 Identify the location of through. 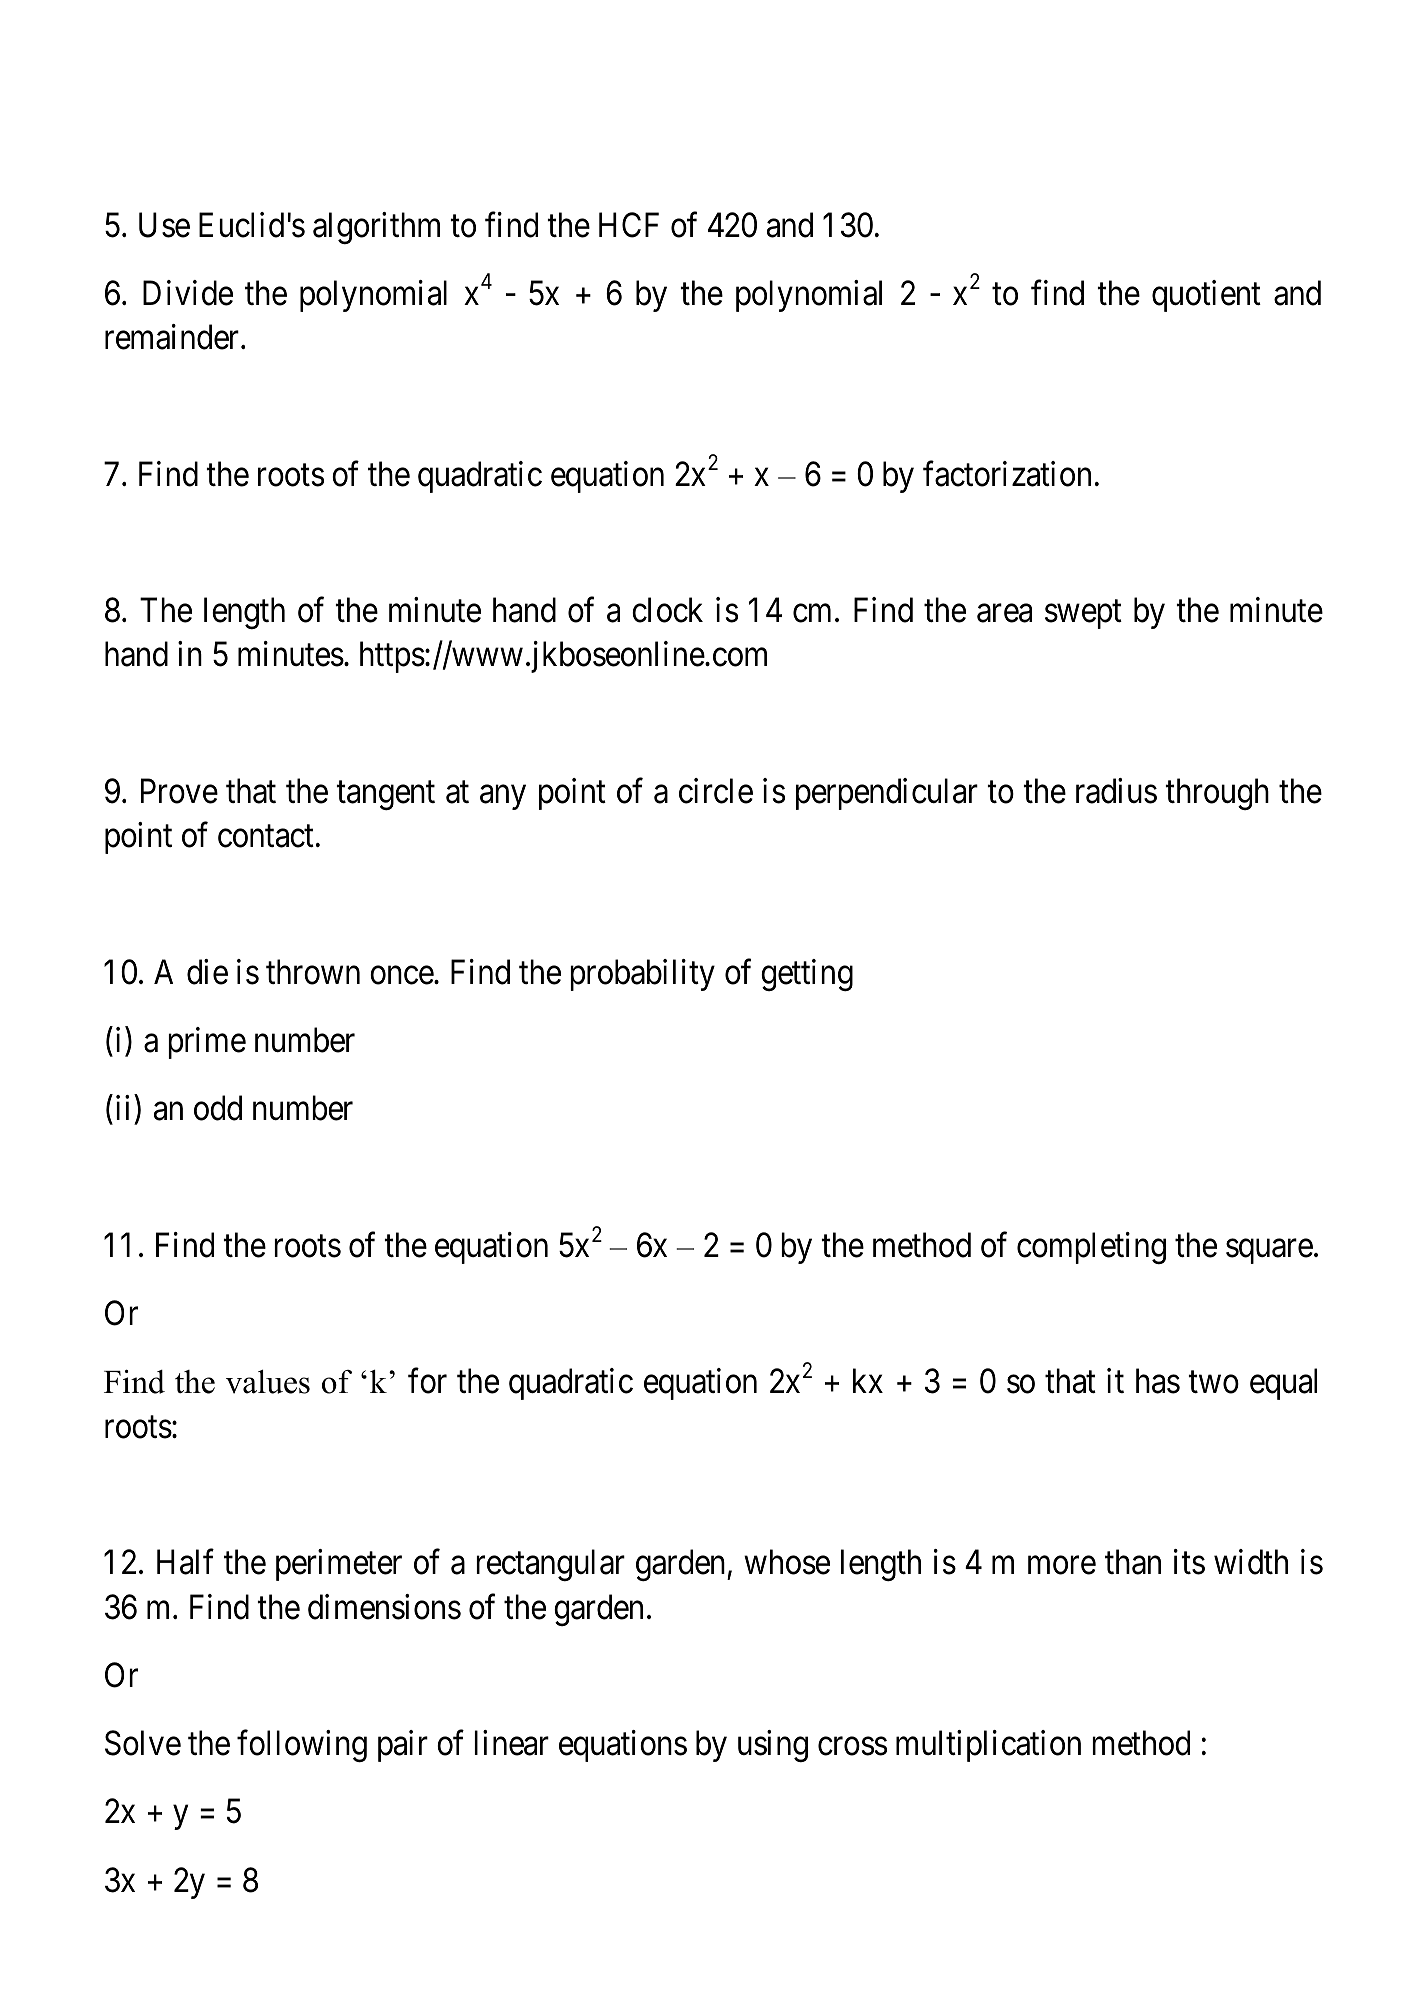
(1217, 794).
